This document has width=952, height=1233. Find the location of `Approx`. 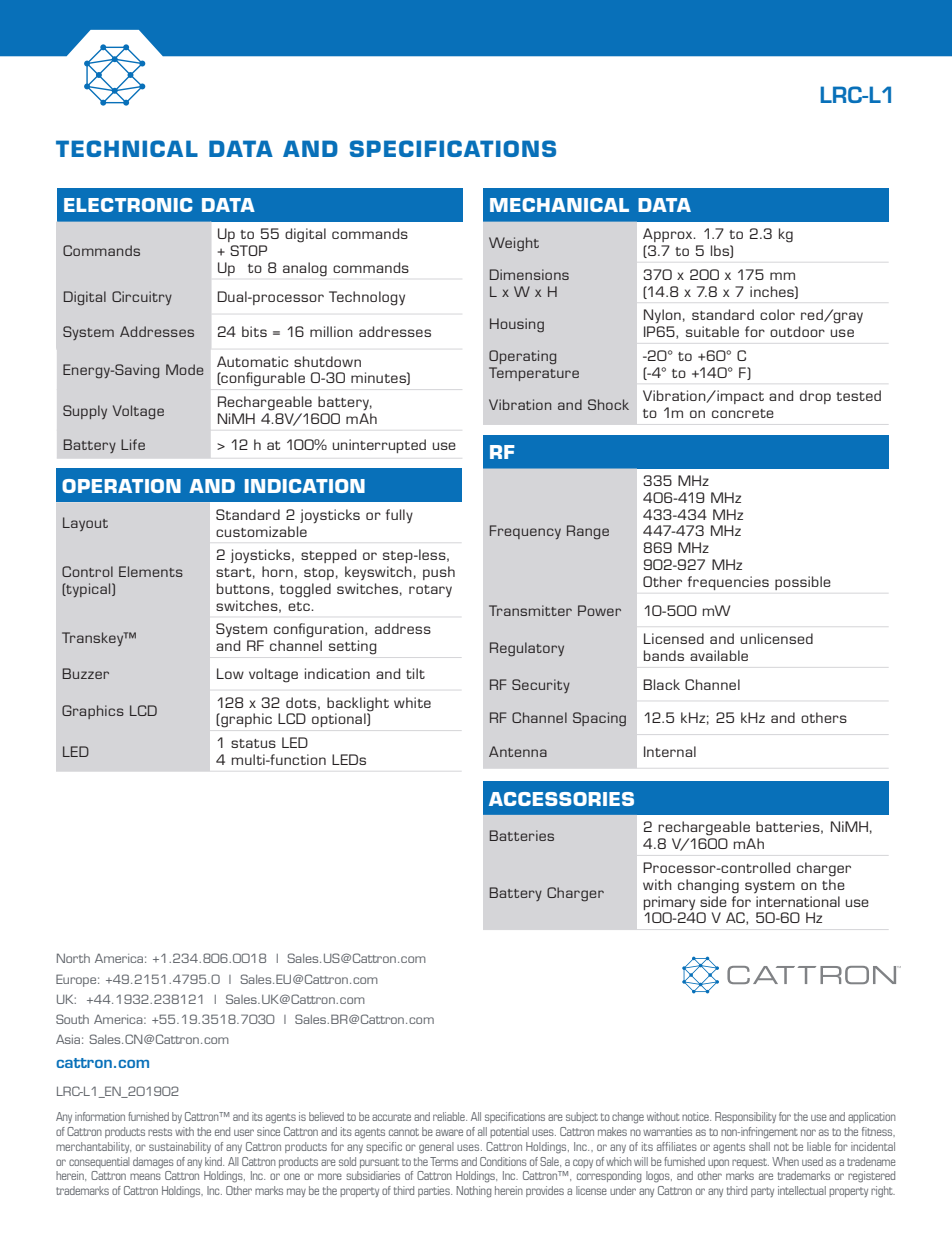

Approx is located at coordinates (669, 235).
